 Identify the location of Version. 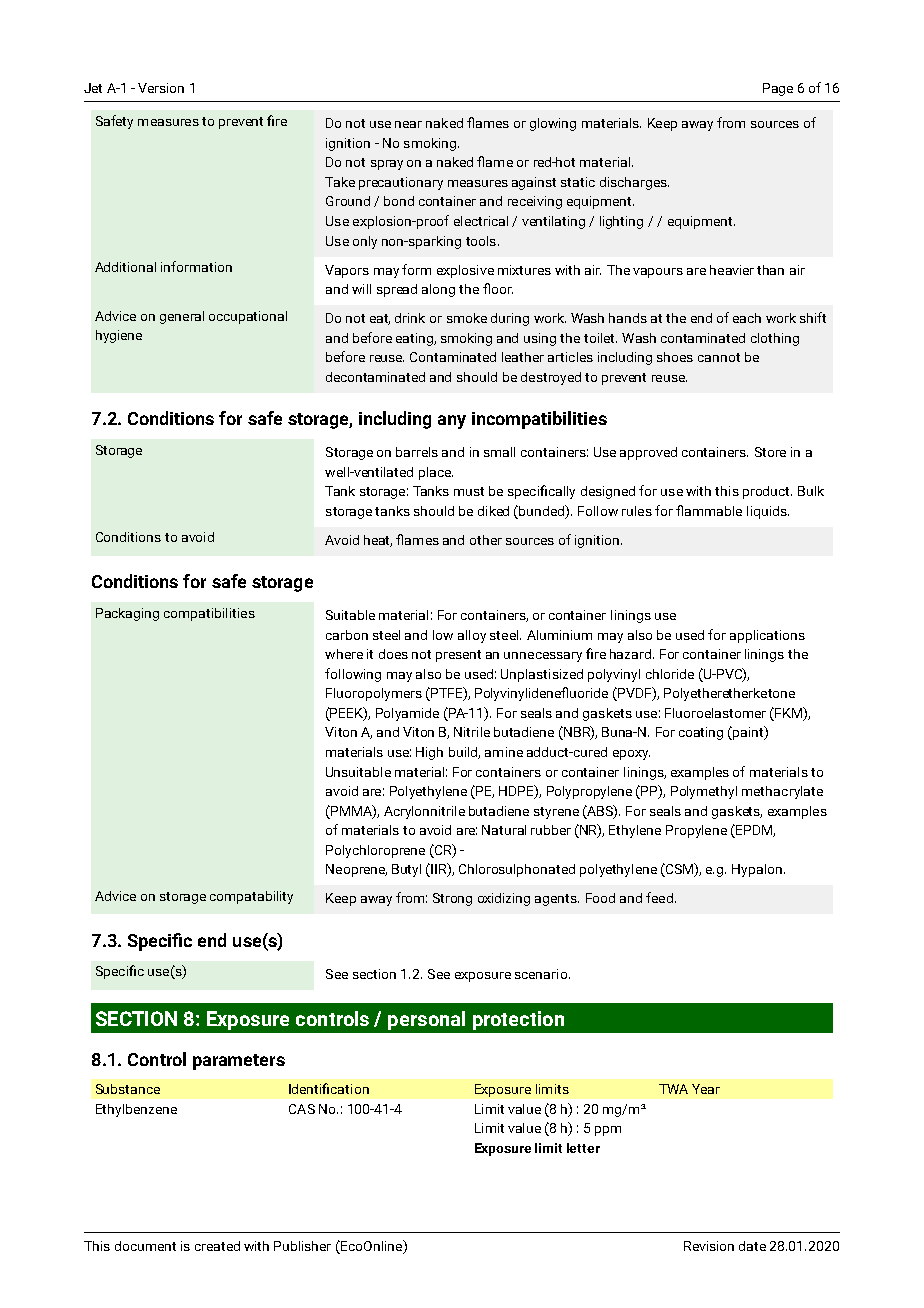
(161, 88).
